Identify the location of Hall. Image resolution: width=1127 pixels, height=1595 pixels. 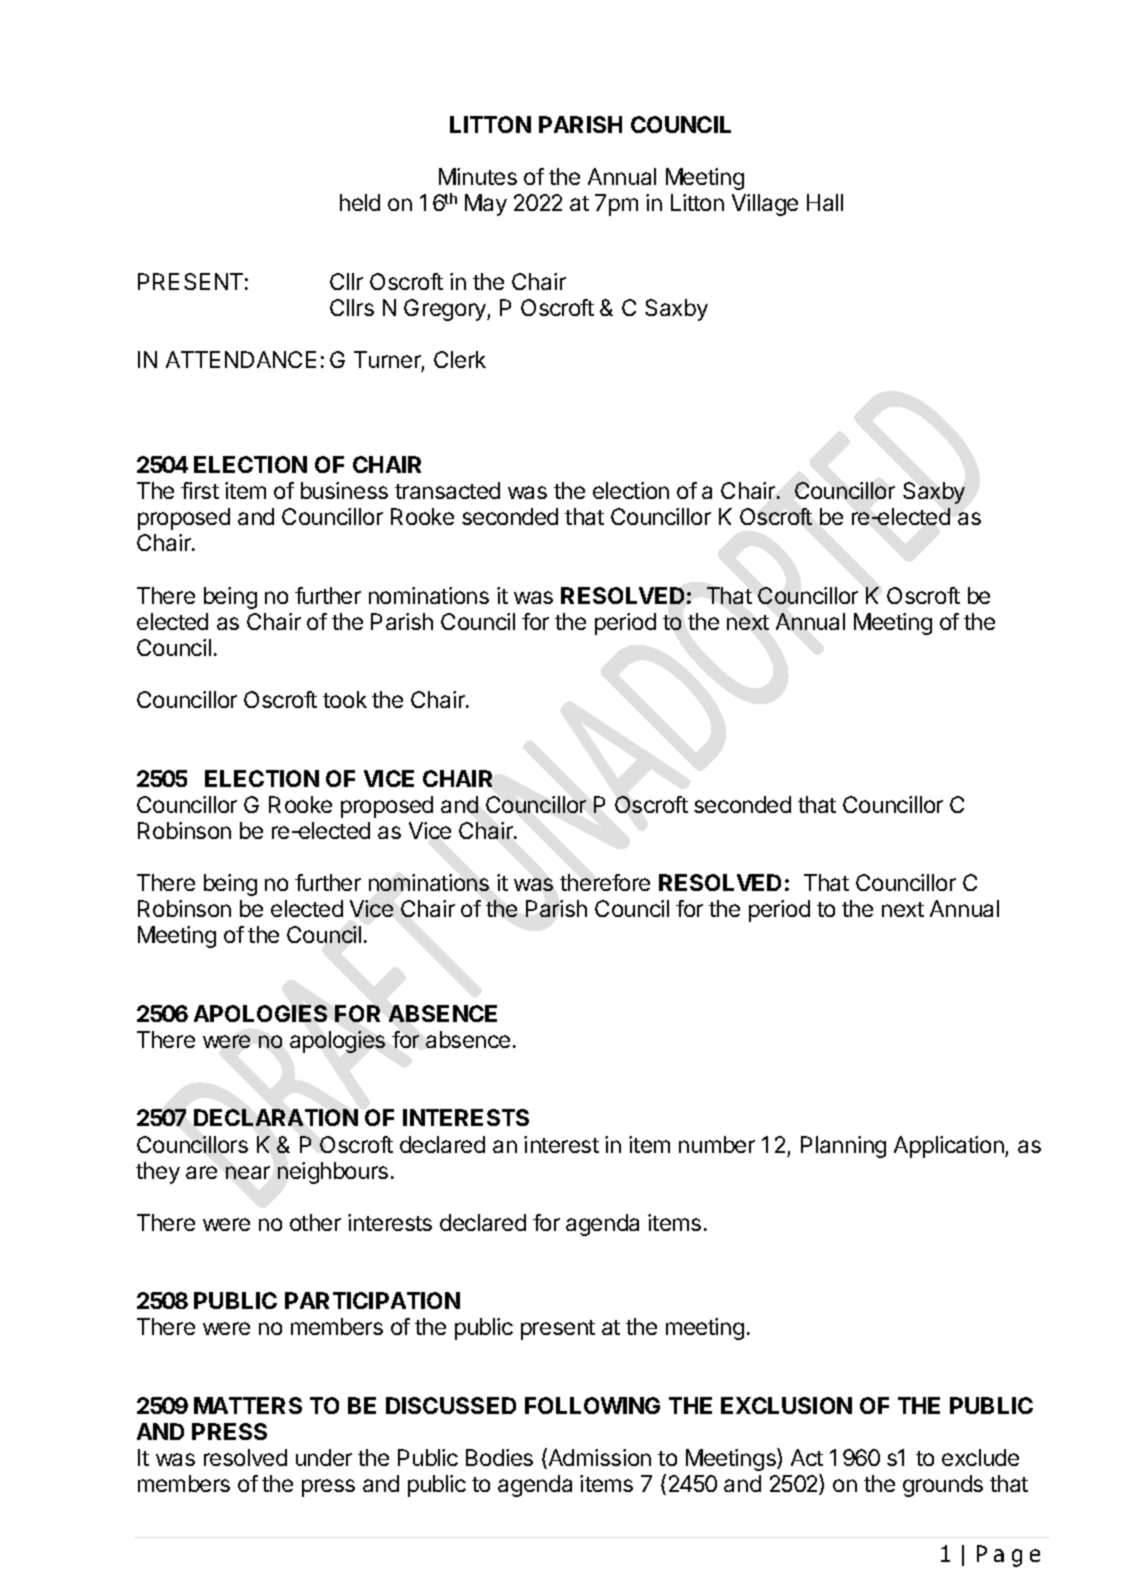
(825, 202).
